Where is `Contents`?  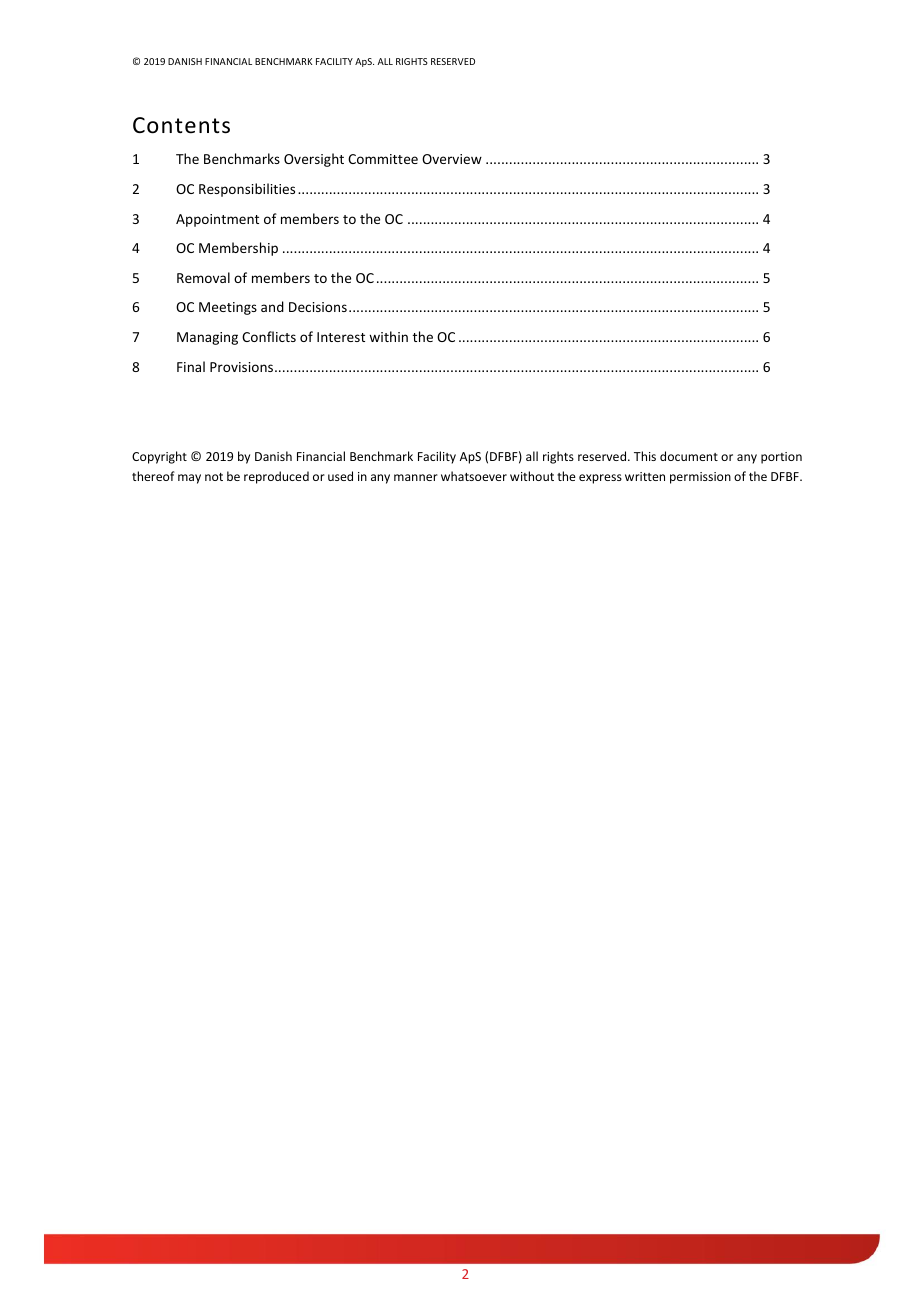 Contents is located at coordinates (181, 125).
